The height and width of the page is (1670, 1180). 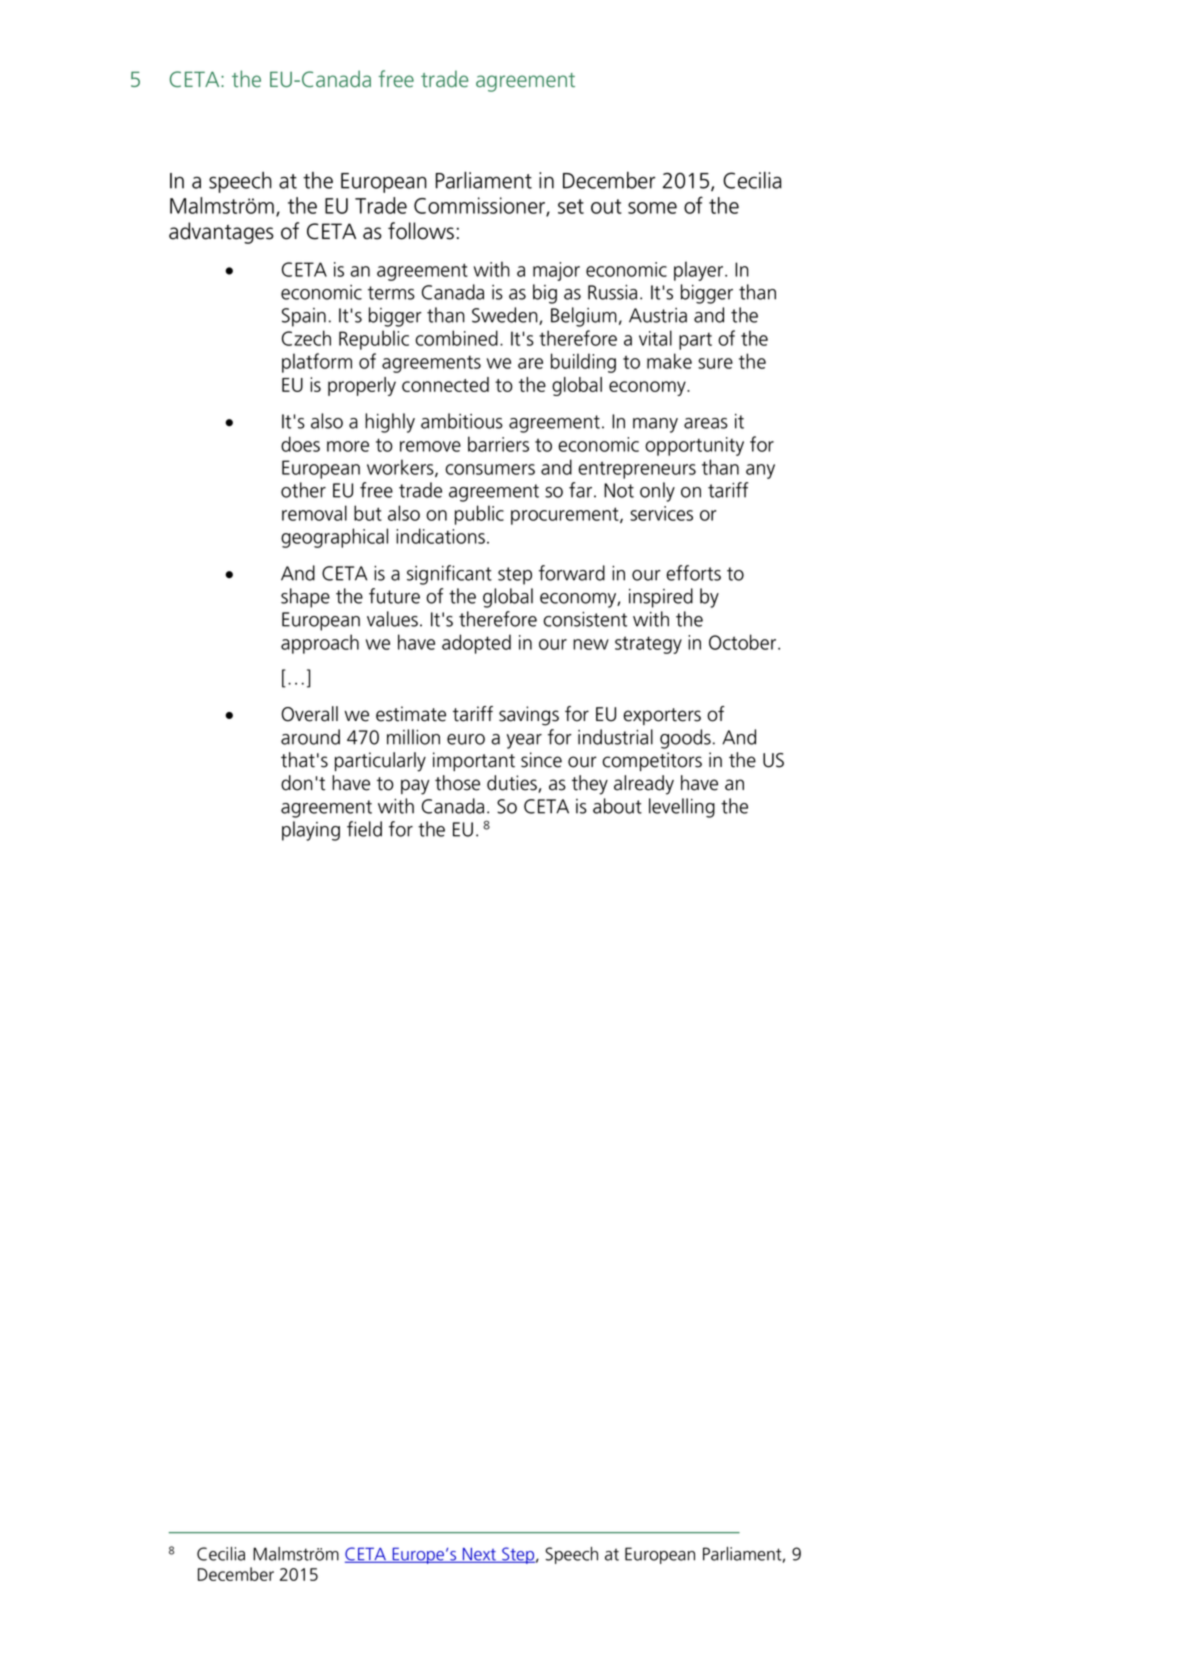 I want to click on about, so click(x=617, y=806).
